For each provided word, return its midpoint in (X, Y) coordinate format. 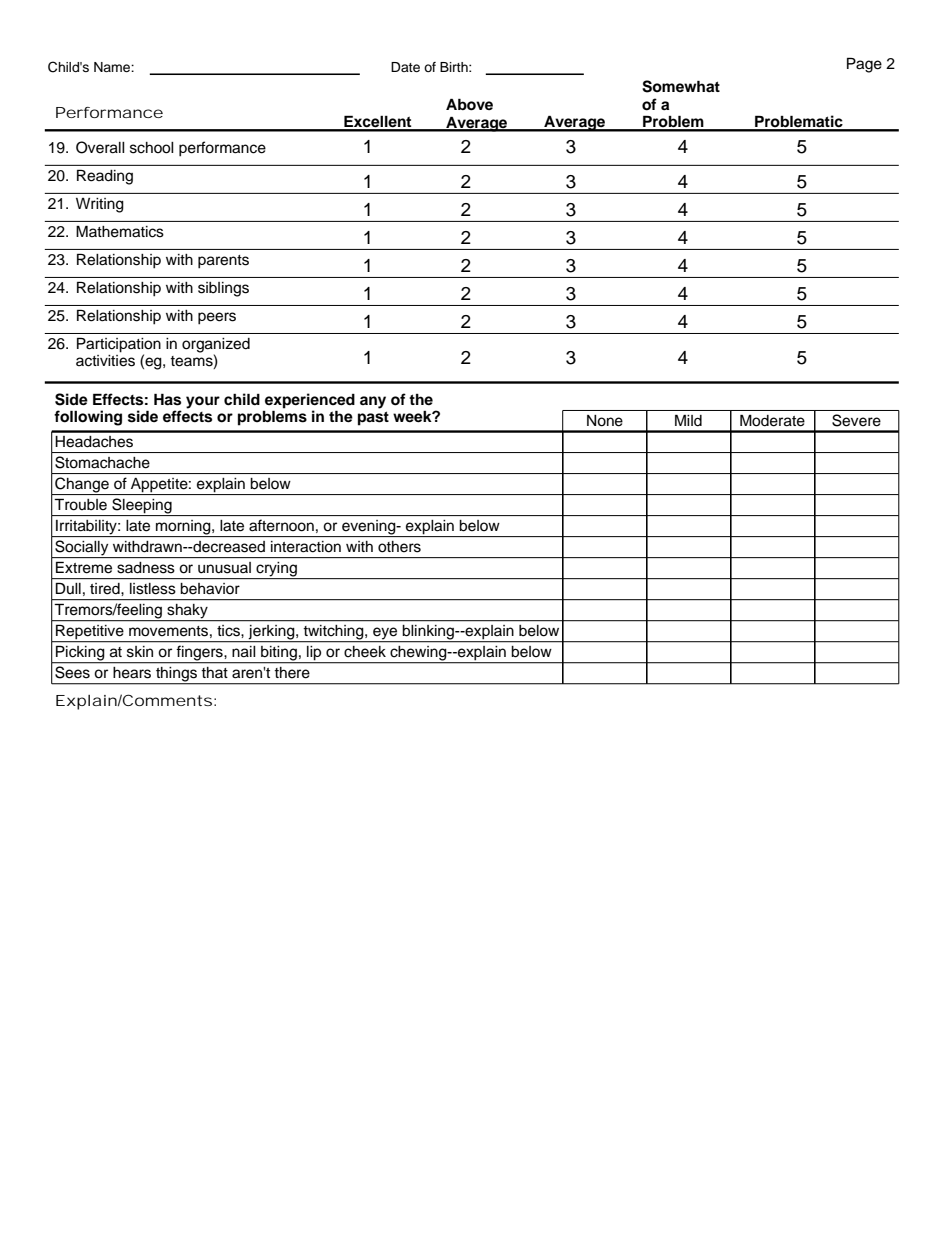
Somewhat (681, 86)
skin (140, 651)
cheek (365, 651)
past (373, 418)
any (373, 402)
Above (469, 104)
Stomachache (102, 462)
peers (217, 318)
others (399, 546)
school (152, 148)
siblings (223, 289)
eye (385, 634)
